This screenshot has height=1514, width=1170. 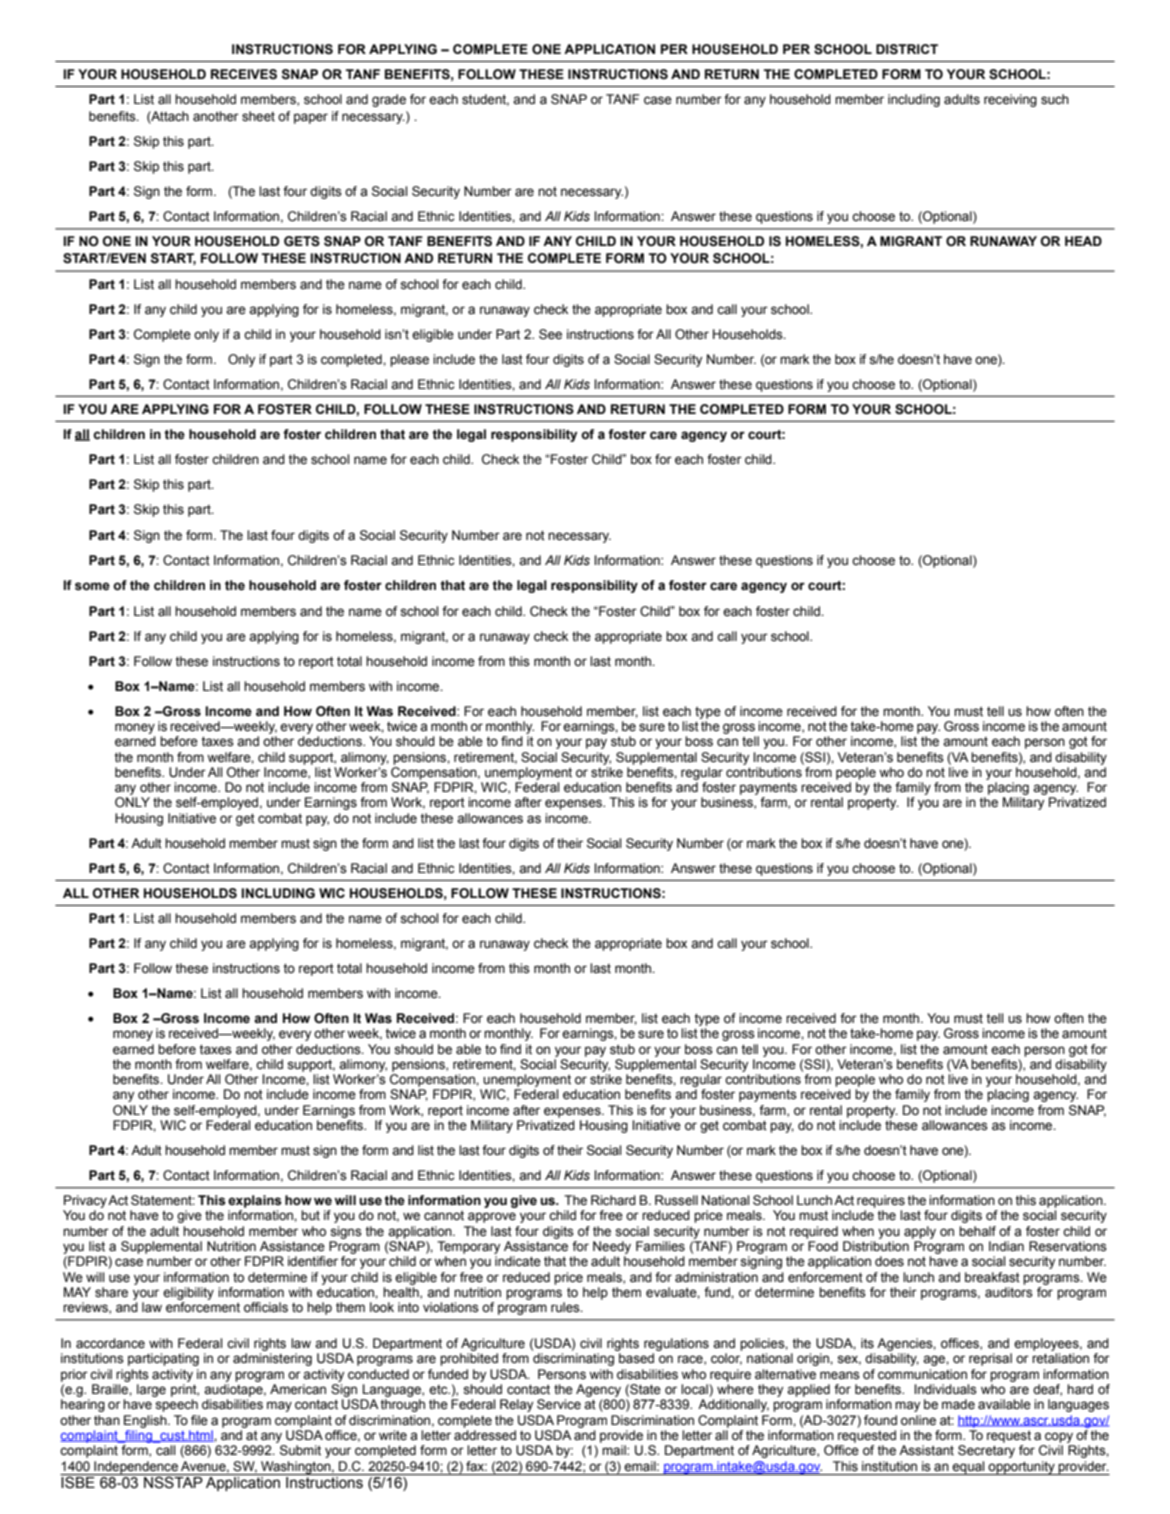 I want to click on please, so click(x=409, y=360).
